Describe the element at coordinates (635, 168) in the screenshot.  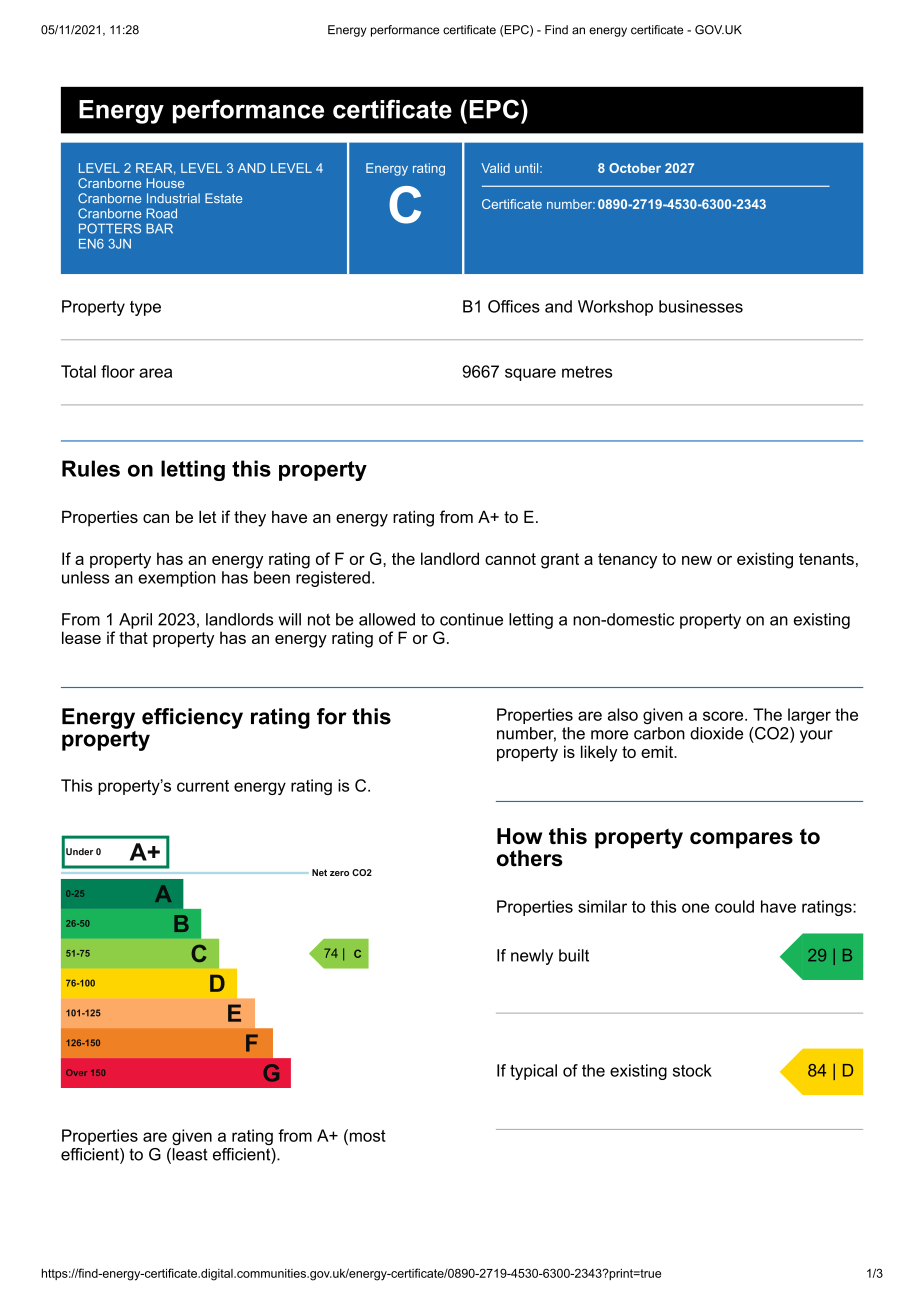
I see `October` at that location.
